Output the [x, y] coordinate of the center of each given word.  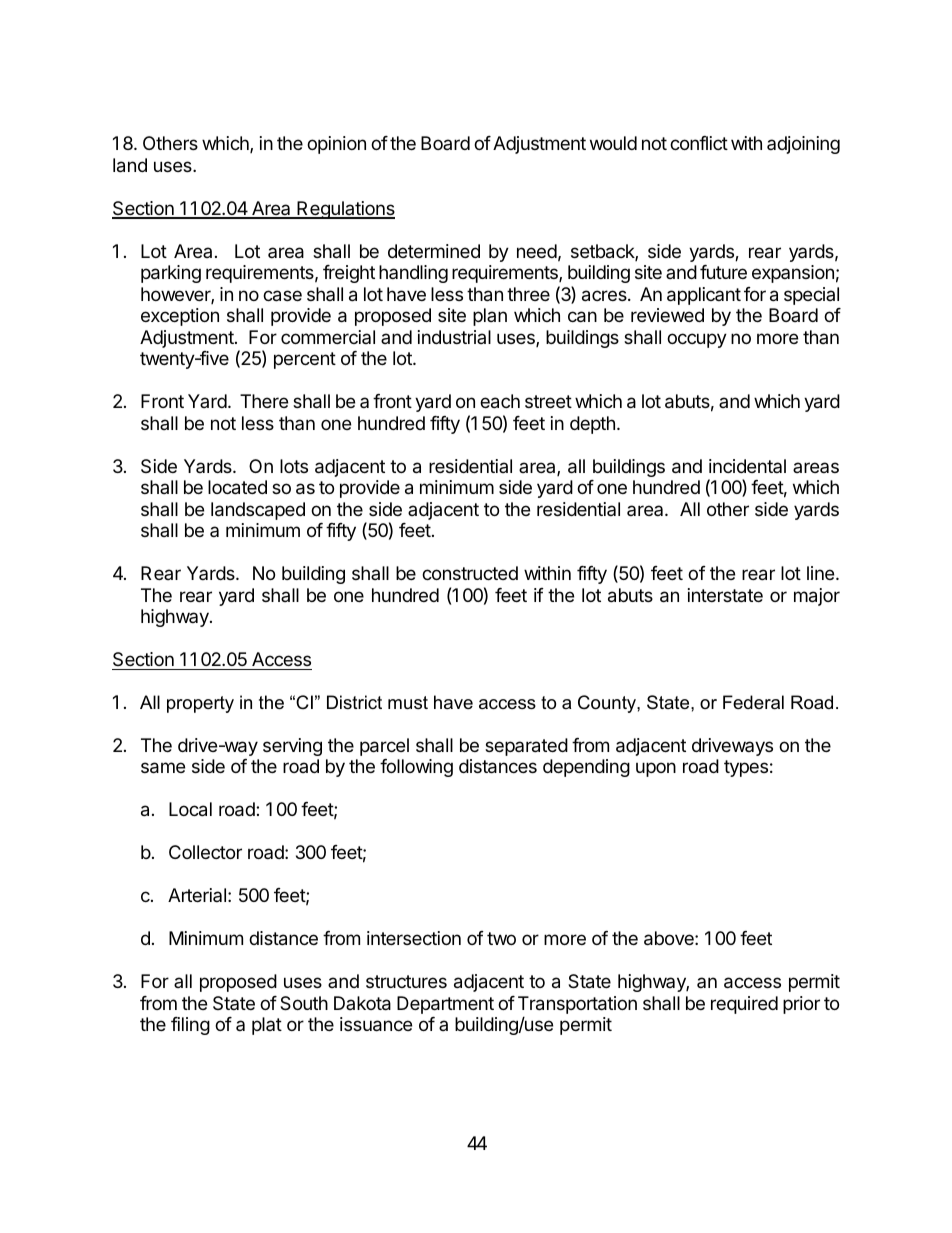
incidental [747, 466]
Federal [753, 702]
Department [445, 1005]
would [613, 143]
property [200, 704]
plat [267, 1026]
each [500, 401]
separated [526, 747]
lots [294, 466]
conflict [699, 143]
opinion [336, 145]
